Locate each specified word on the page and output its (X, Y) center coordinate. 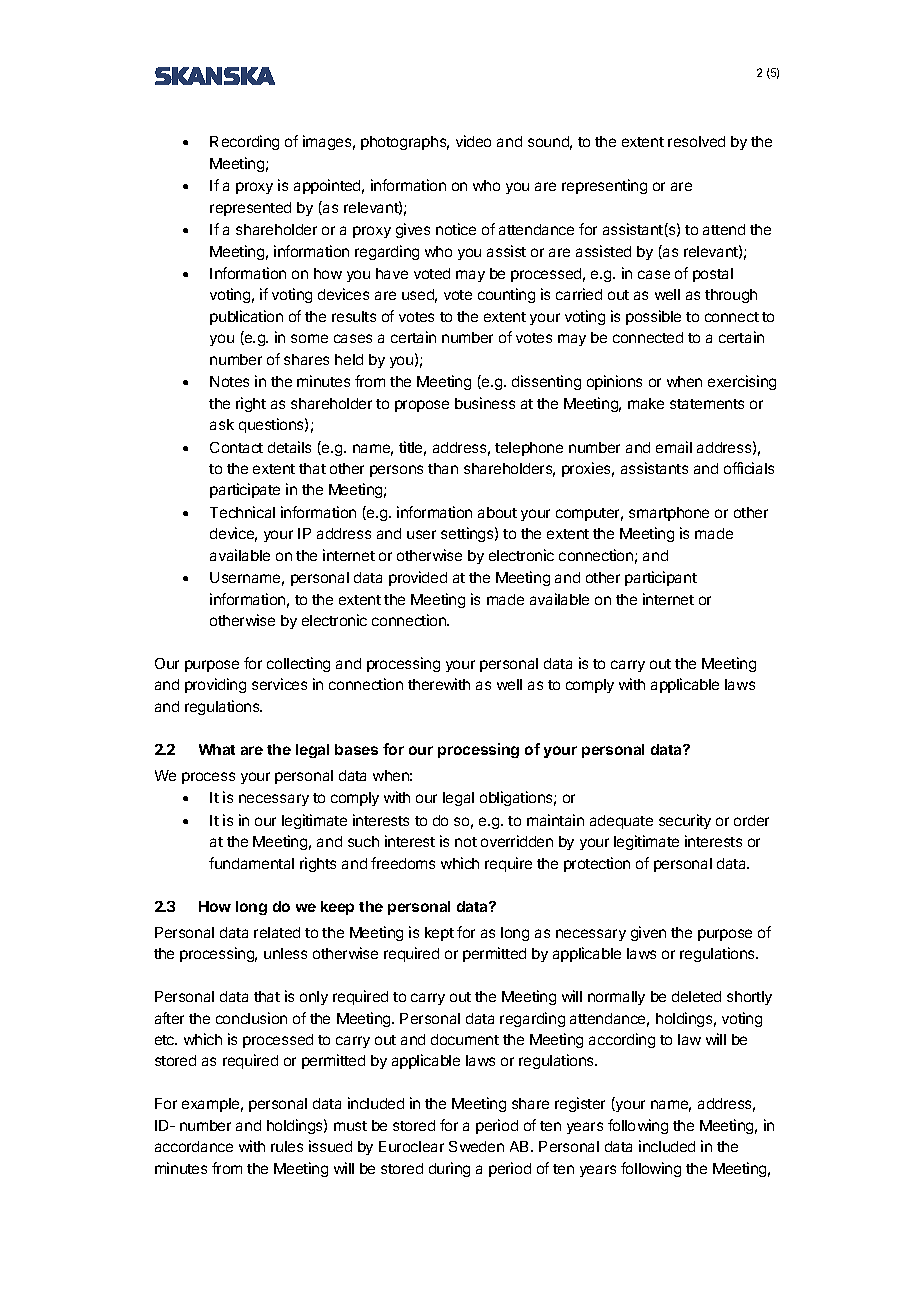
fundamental (251, 863)
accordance (194, 1146)
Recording (244, 142)
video (473, 141)
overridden (517, 841)
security (685, 821)
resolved (696, 141)
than (443, 468)
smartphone (669, 514)
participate (245, 490)
